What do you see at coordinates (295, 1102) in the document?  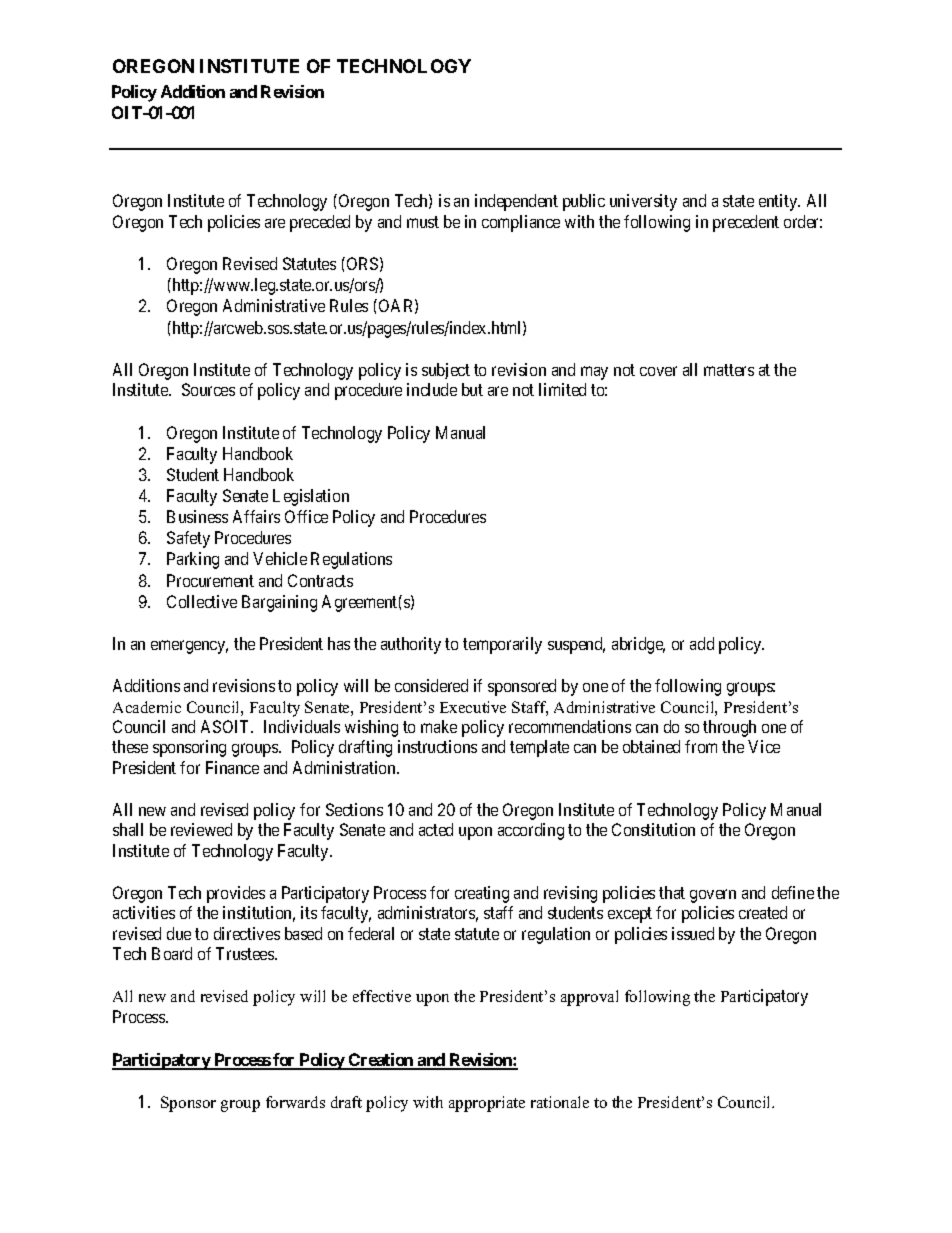 I see `forwards` at bounding box center [295, 1102].
